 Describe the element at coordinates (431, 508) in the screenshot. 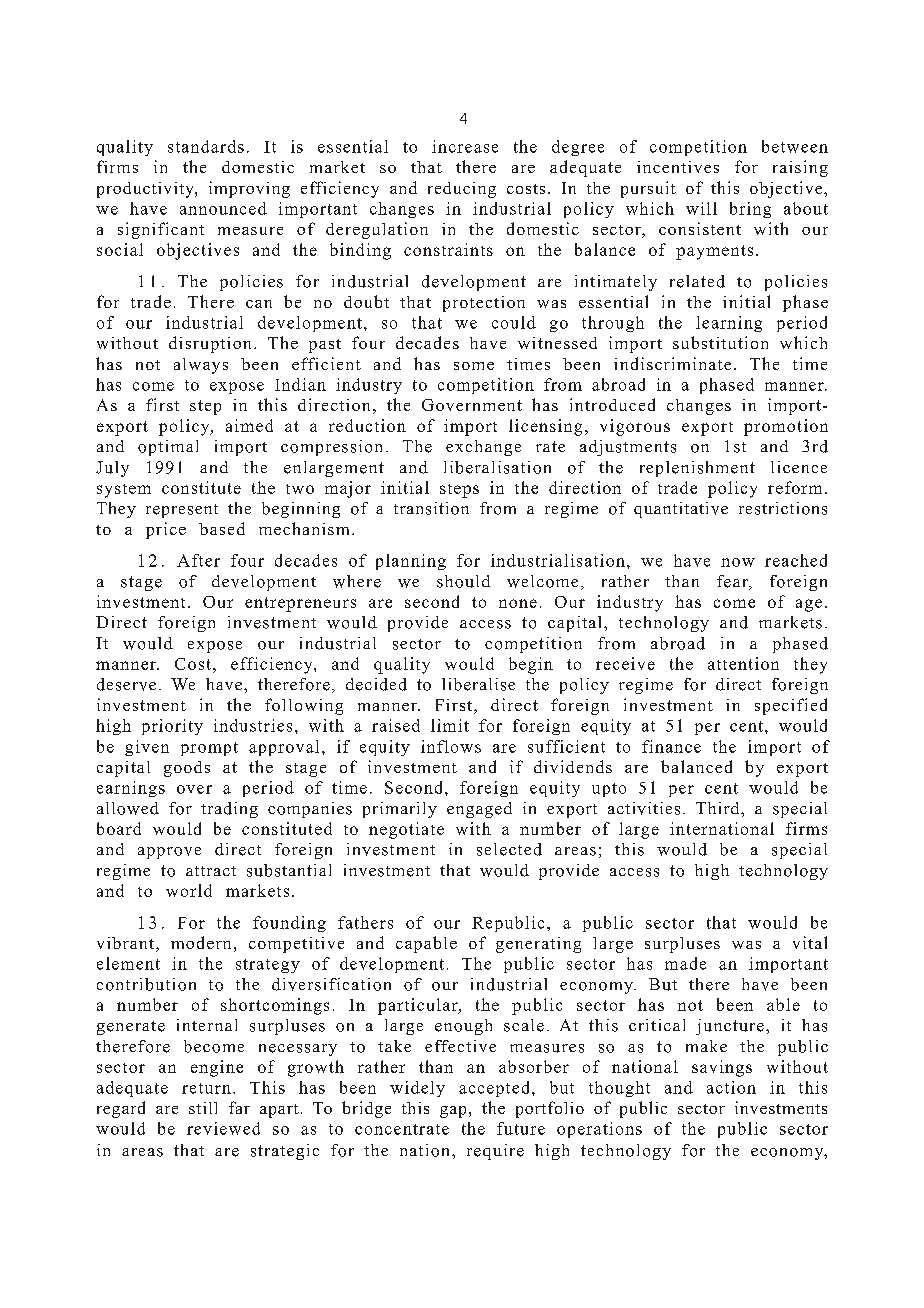

I see `transition` at that location.
